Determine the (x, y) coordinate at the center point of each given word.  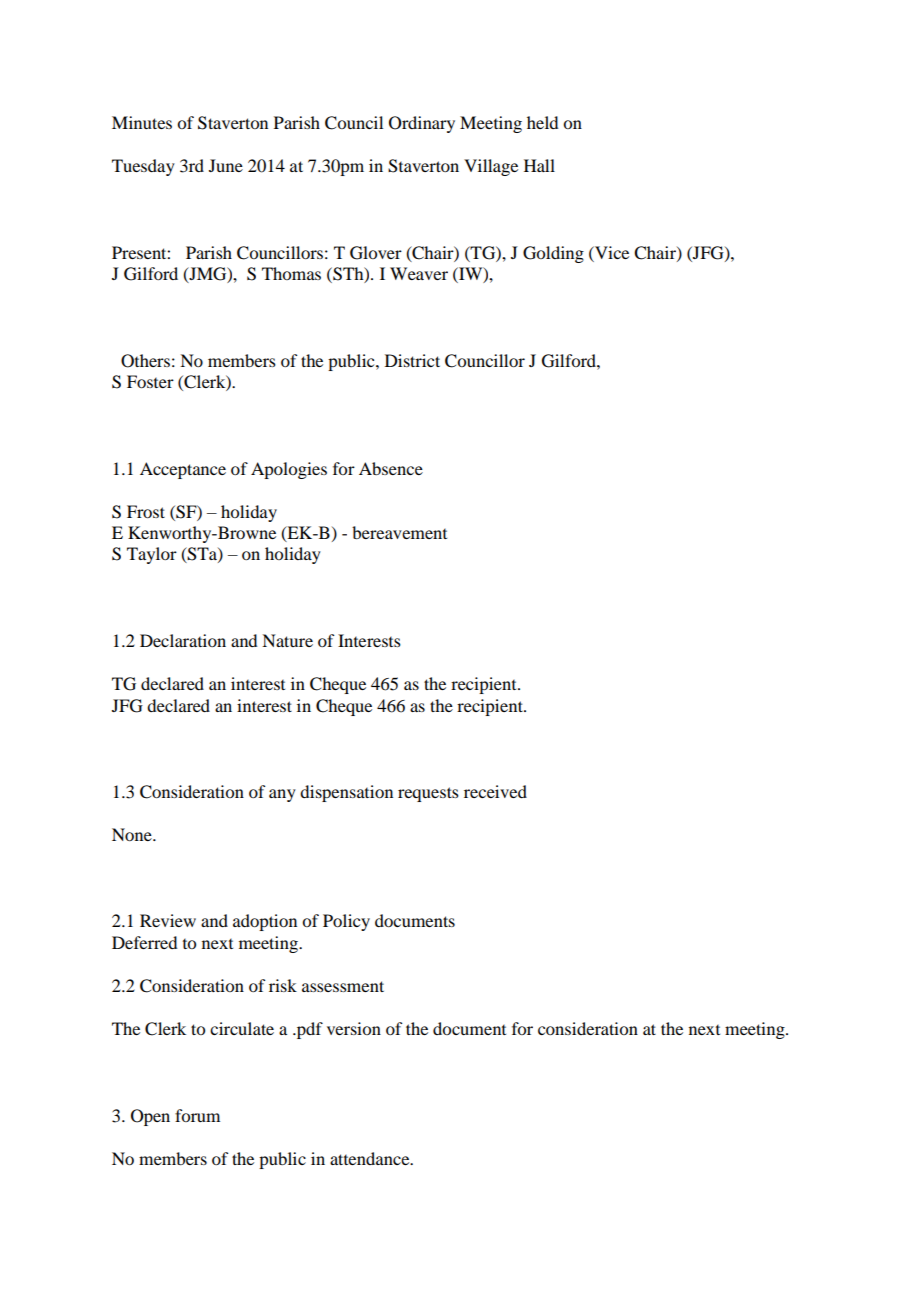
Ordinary (422, 124)
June (226, 165)
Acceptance (183, 470)
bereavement (399, 532)
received (495, 791)
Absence (391, 468)
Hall (539, 165)
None (133, 834)
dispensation (346, 793)
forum (197, 1115)
